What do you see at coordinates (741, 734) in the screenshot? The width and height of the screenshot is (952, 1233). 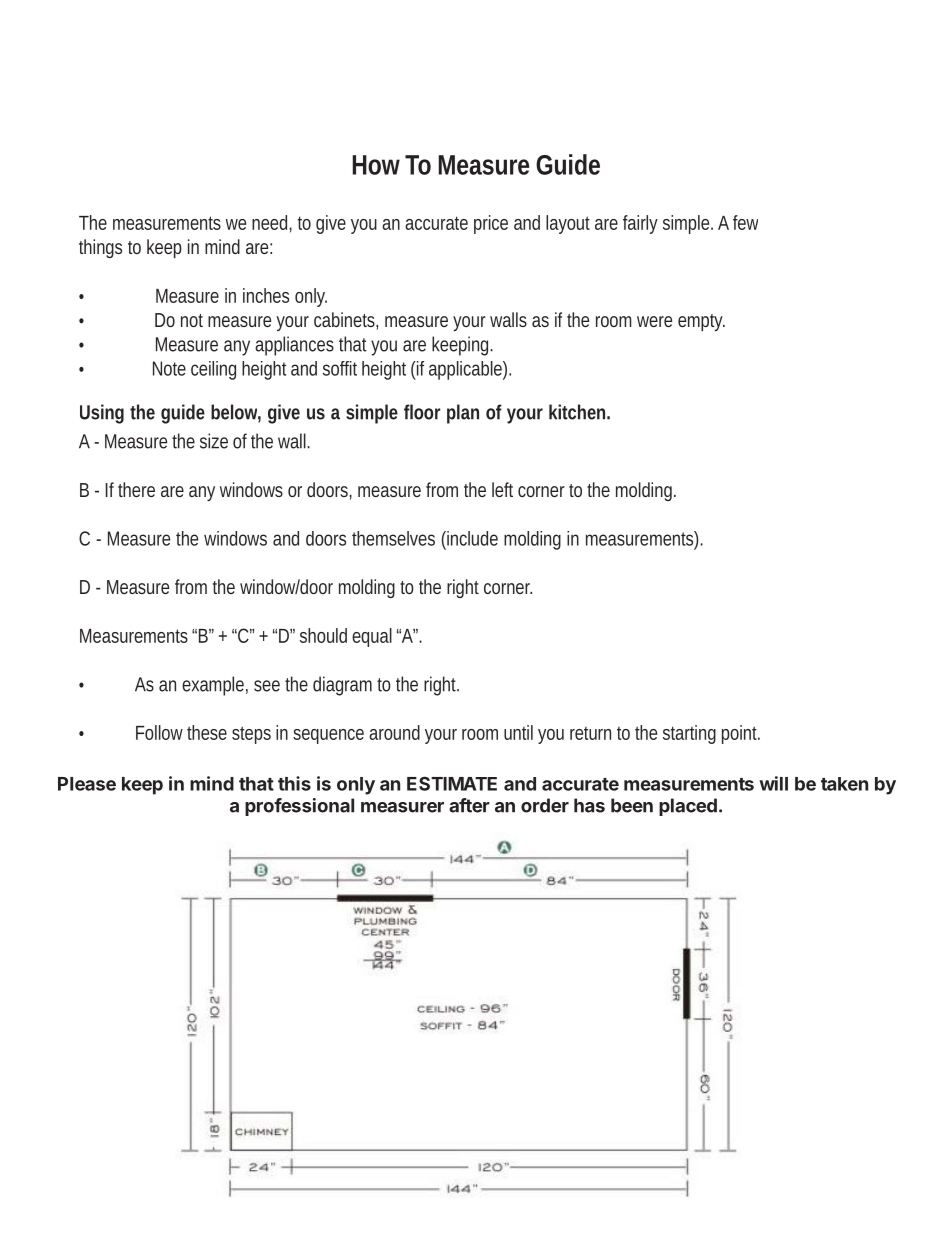 I see `point` at bounding box center [741, 734].
